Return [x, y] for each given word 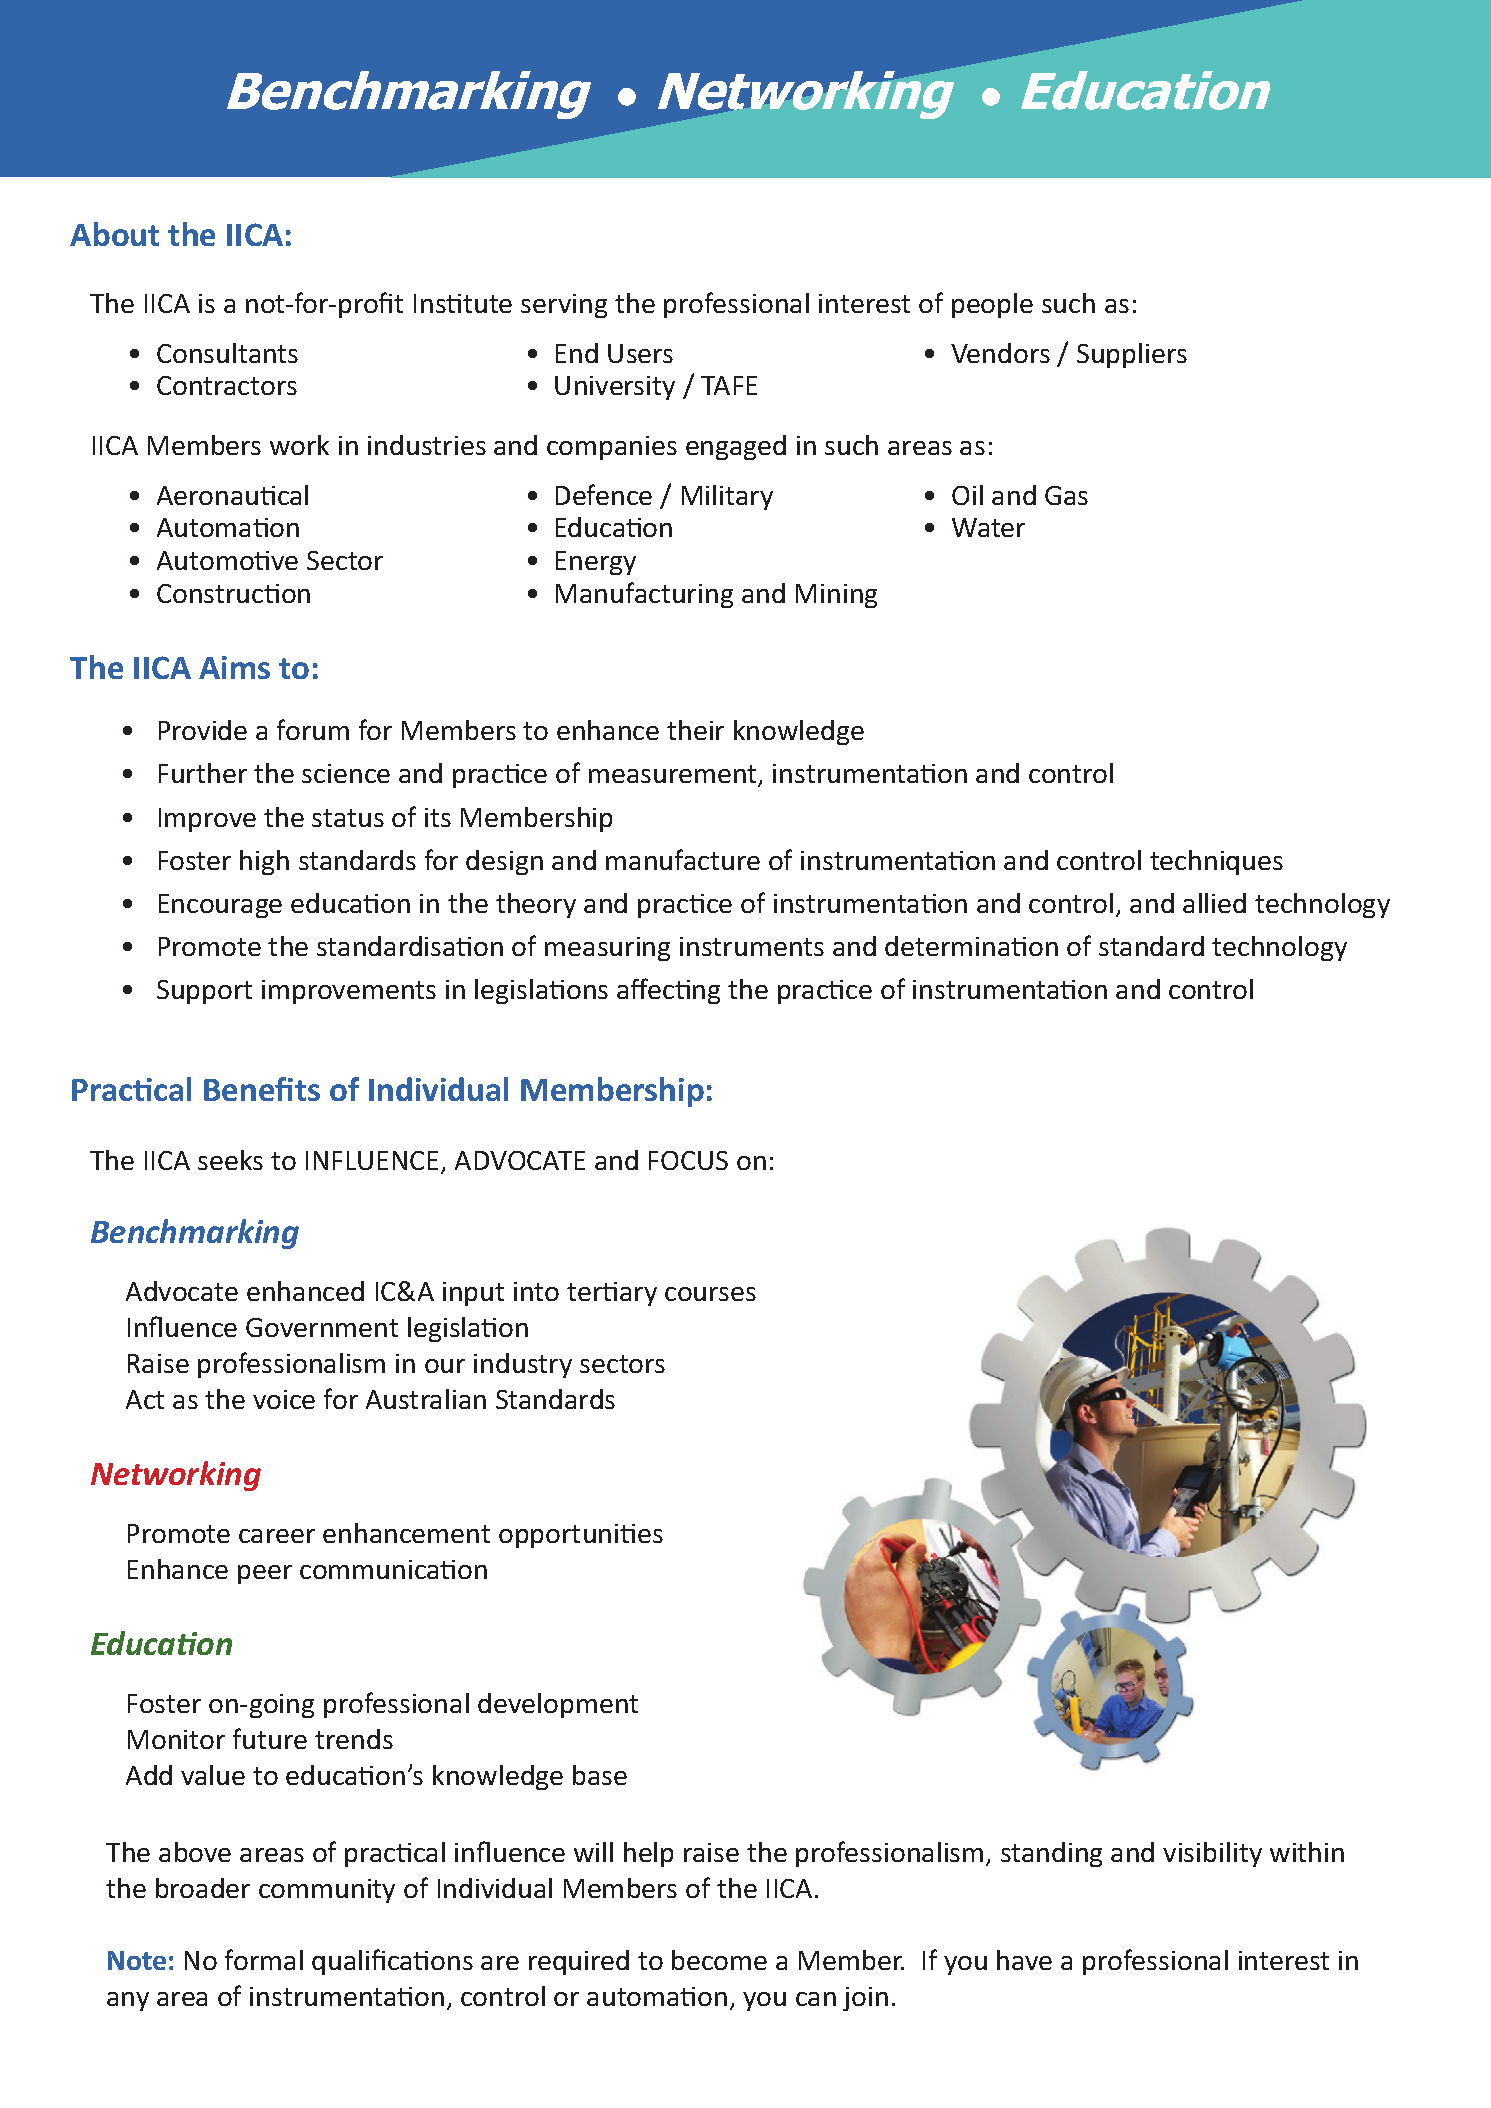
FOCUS [688, 1160]
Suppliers [1132, 355]
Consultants [227, 353]
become [719, 1960]
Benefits [262, 1089]
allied [1214, 903]
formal [264, 1959]
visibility [1212, 1854]
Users [640, 353]
